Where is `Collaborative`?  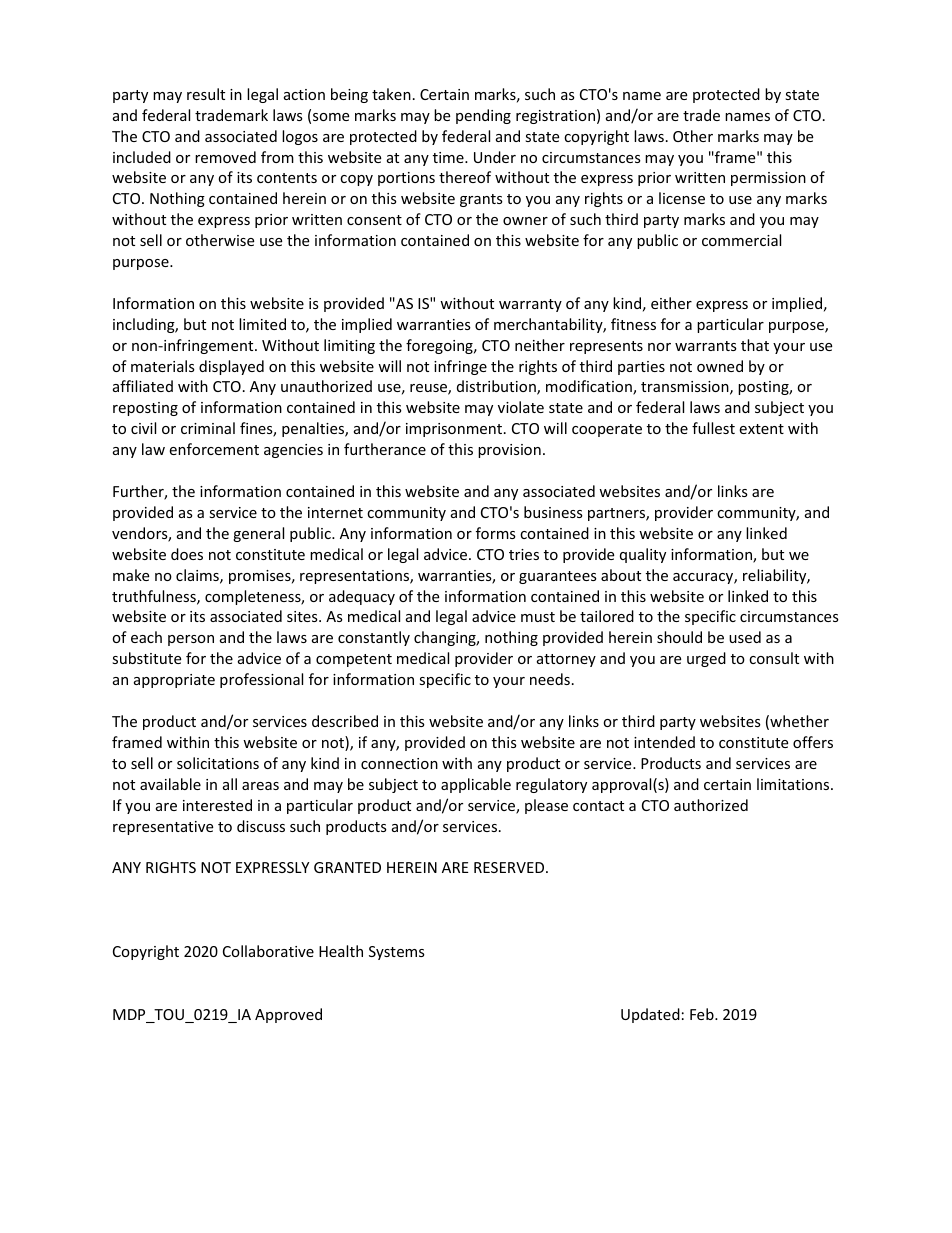 Collaborative is located at coordinates (268, 951).
